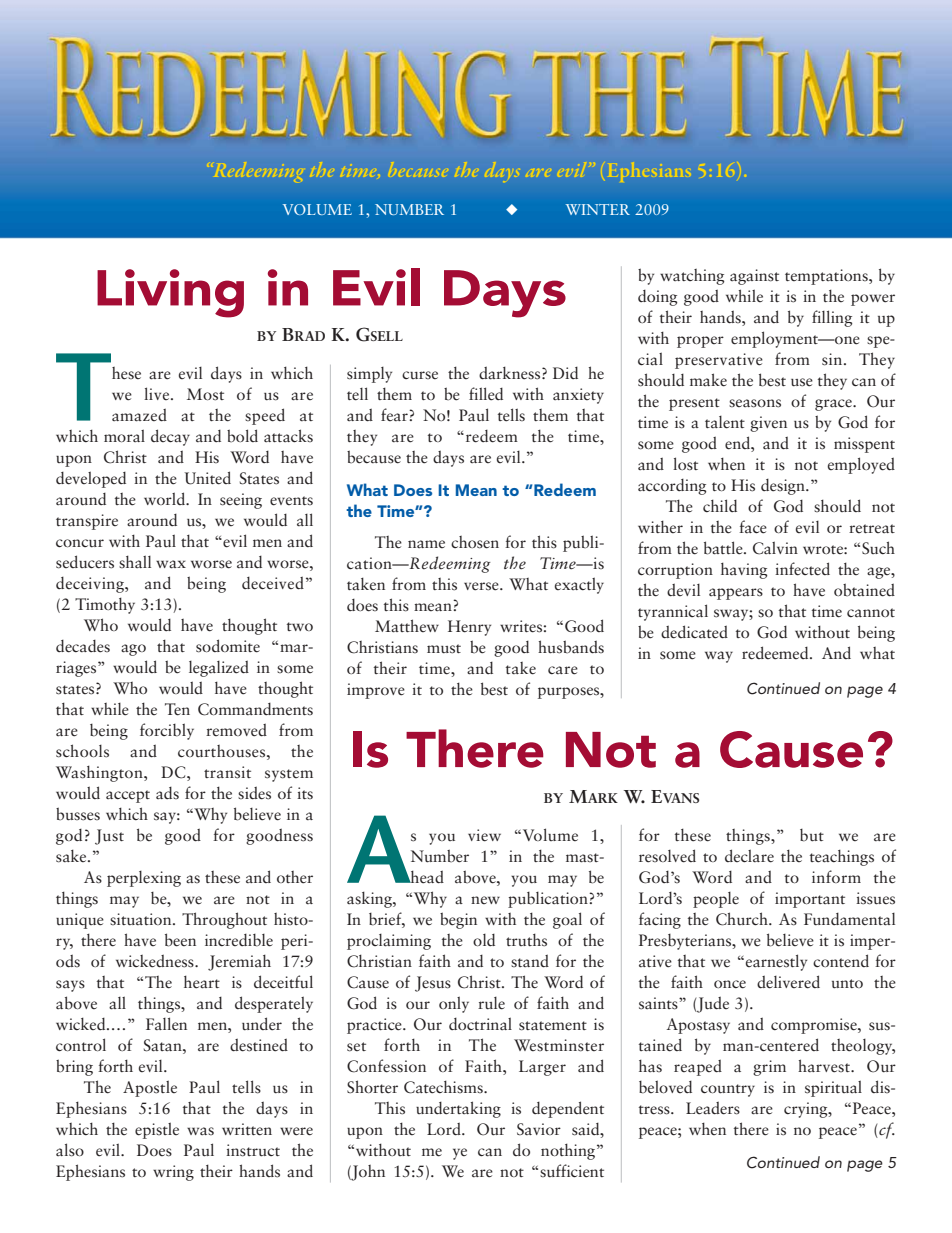 This page has width=952, height=1233. Describe the element at coordinates (170, 293) in the page. I see `Living` at that location.
